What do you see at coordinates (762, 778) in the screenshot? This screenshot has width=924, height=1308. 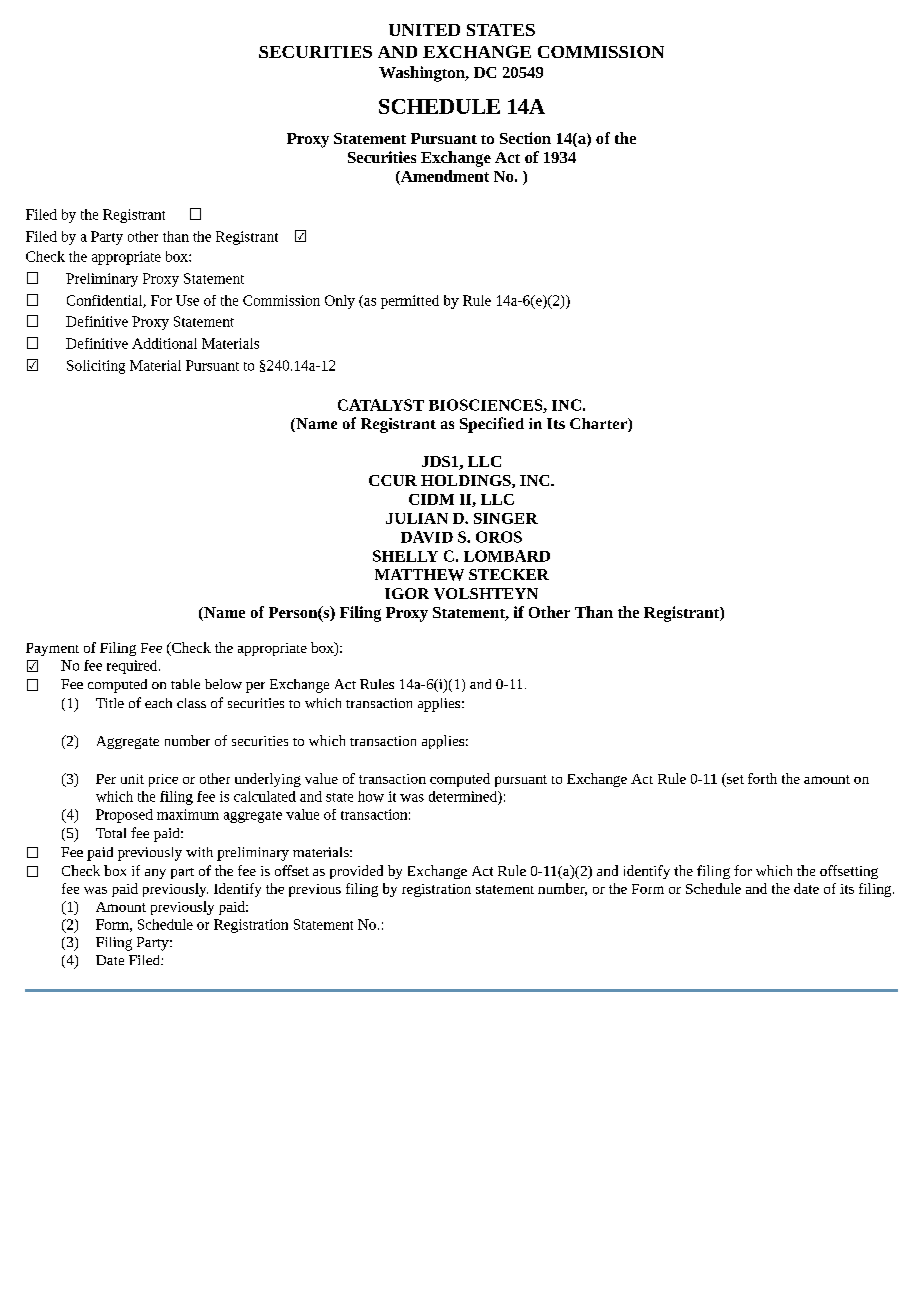 I see `forth` at bounding box center [762, 778].
